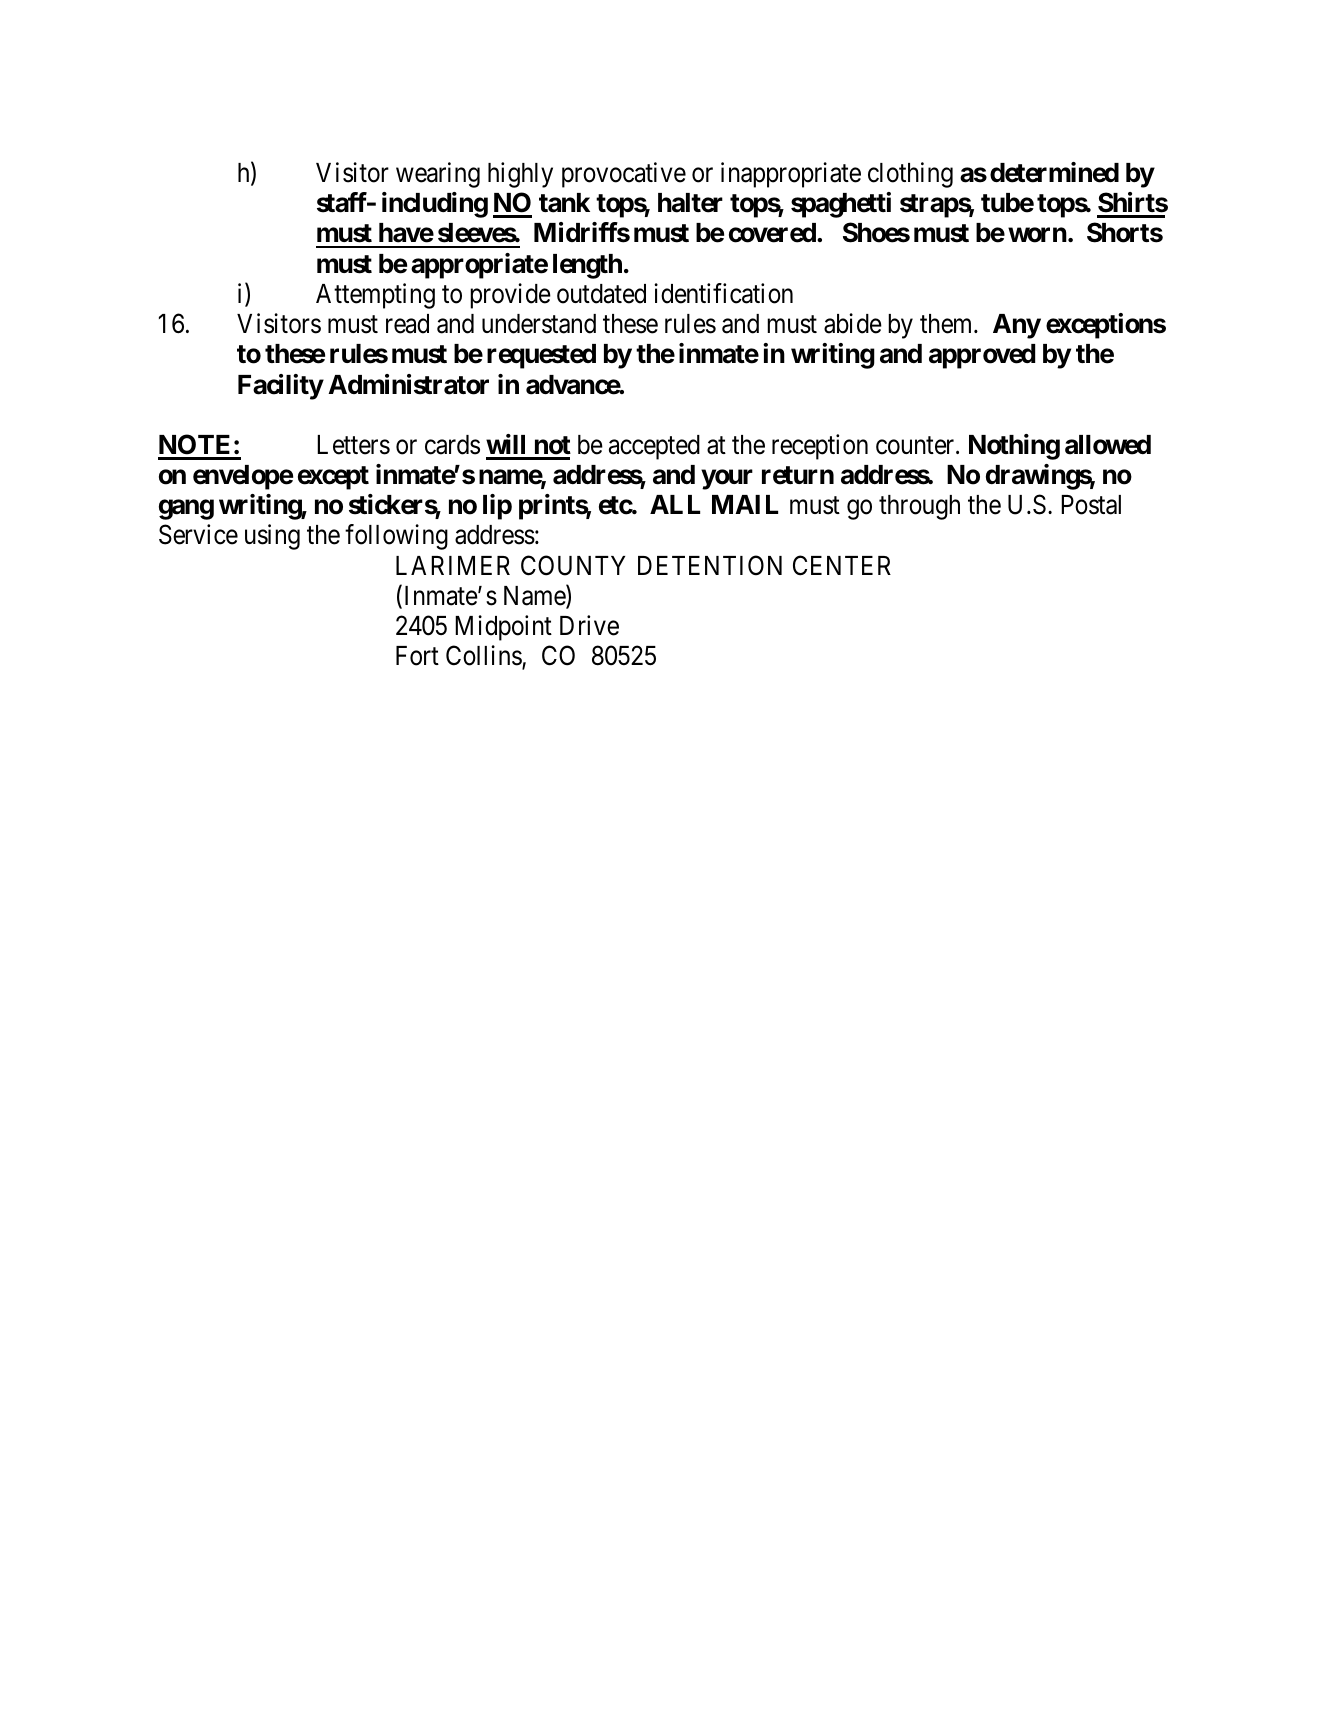  What do you see at coordinates (916, 446) in the screenshot?
I see `counter` at bounding box center [916, 446].
